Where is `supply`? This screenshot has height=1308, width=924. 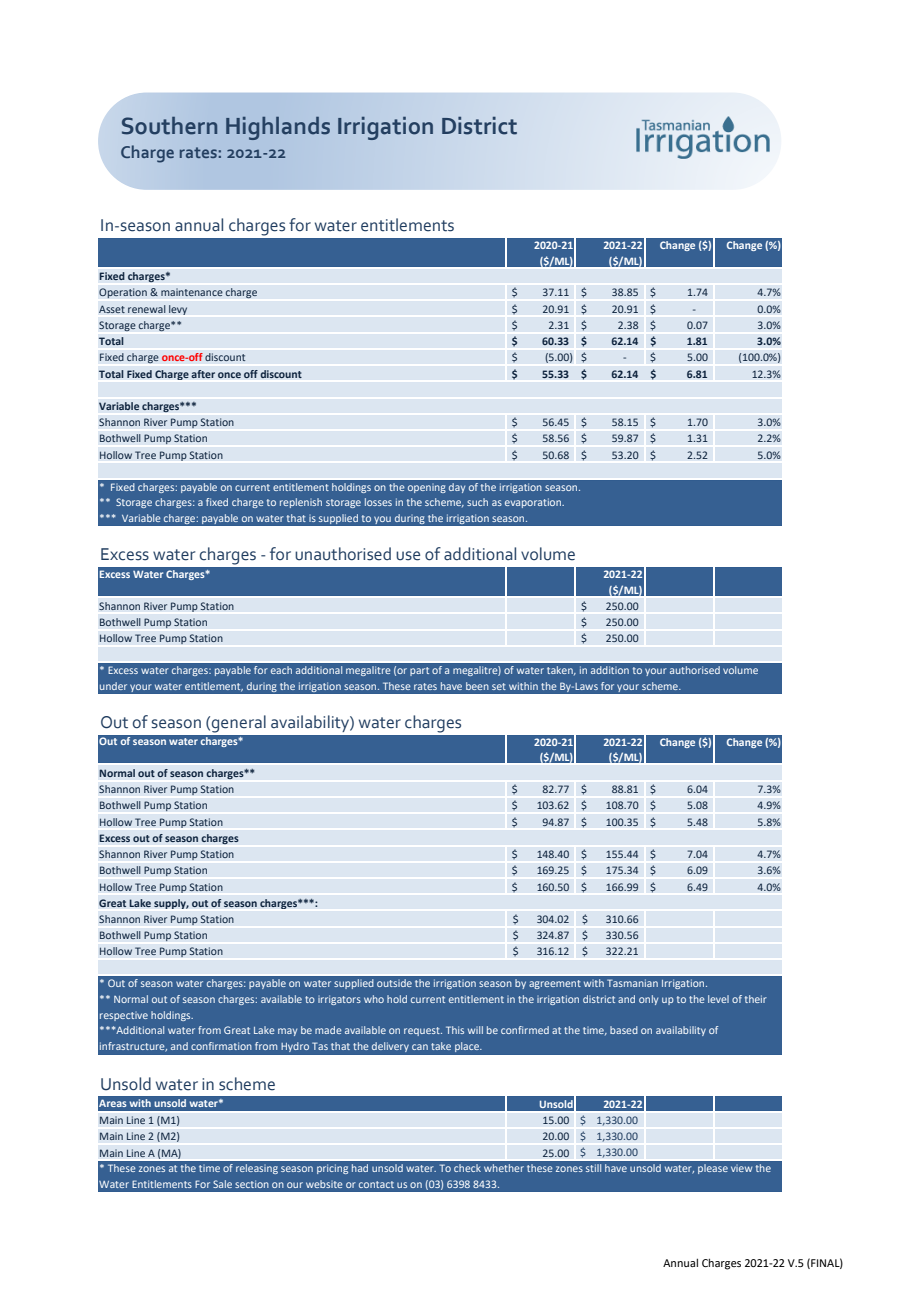
supply is located at coordinates (171, 904).
